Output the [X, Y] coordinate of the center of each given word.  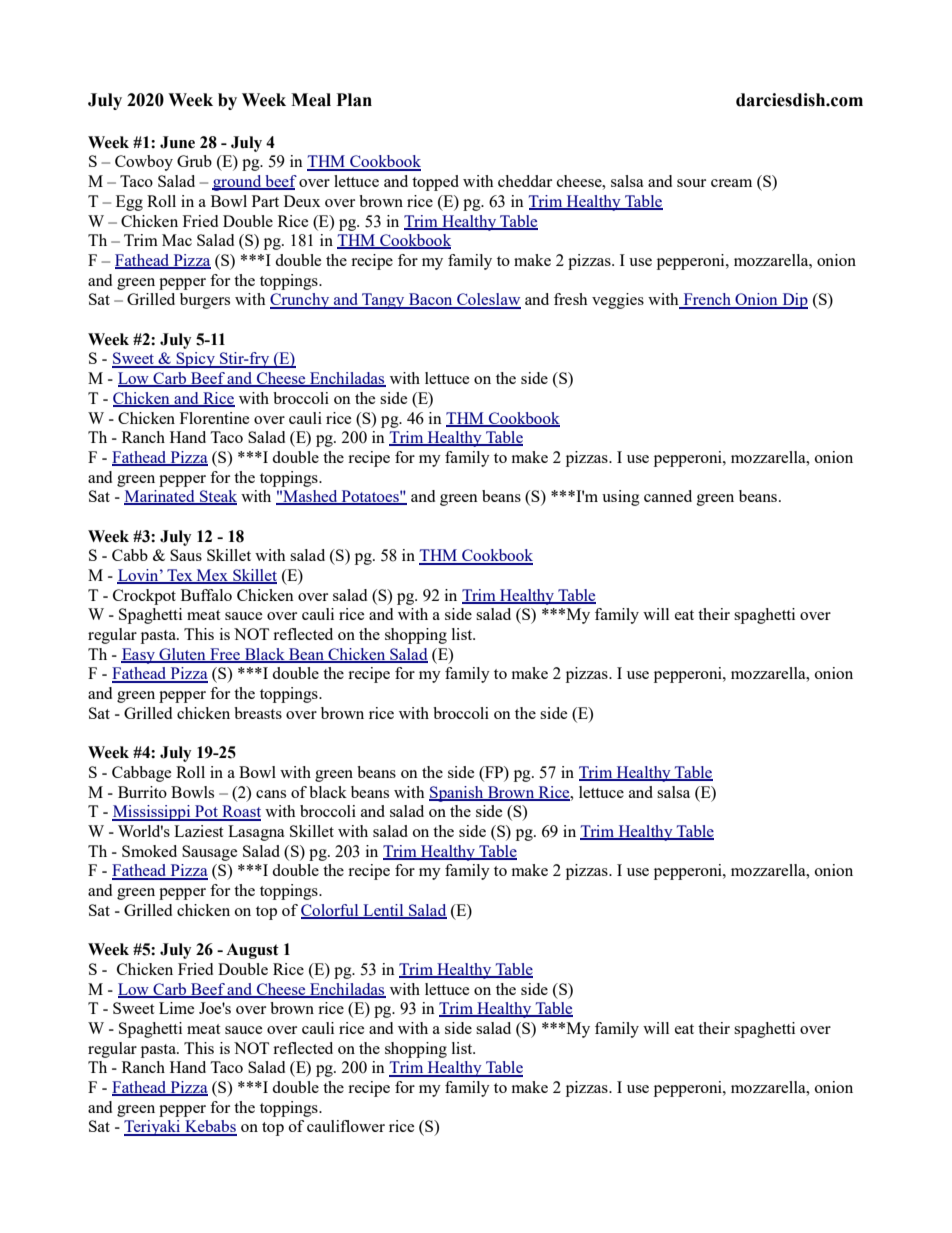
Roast [240, 812]
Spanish [457, 794]
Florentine [214, 418]
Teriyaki [153, 1128]
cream [731, 183]
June [177, 142]
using [621, 498]
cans [271, 794]
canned [668, 496]
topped [435, 183]
